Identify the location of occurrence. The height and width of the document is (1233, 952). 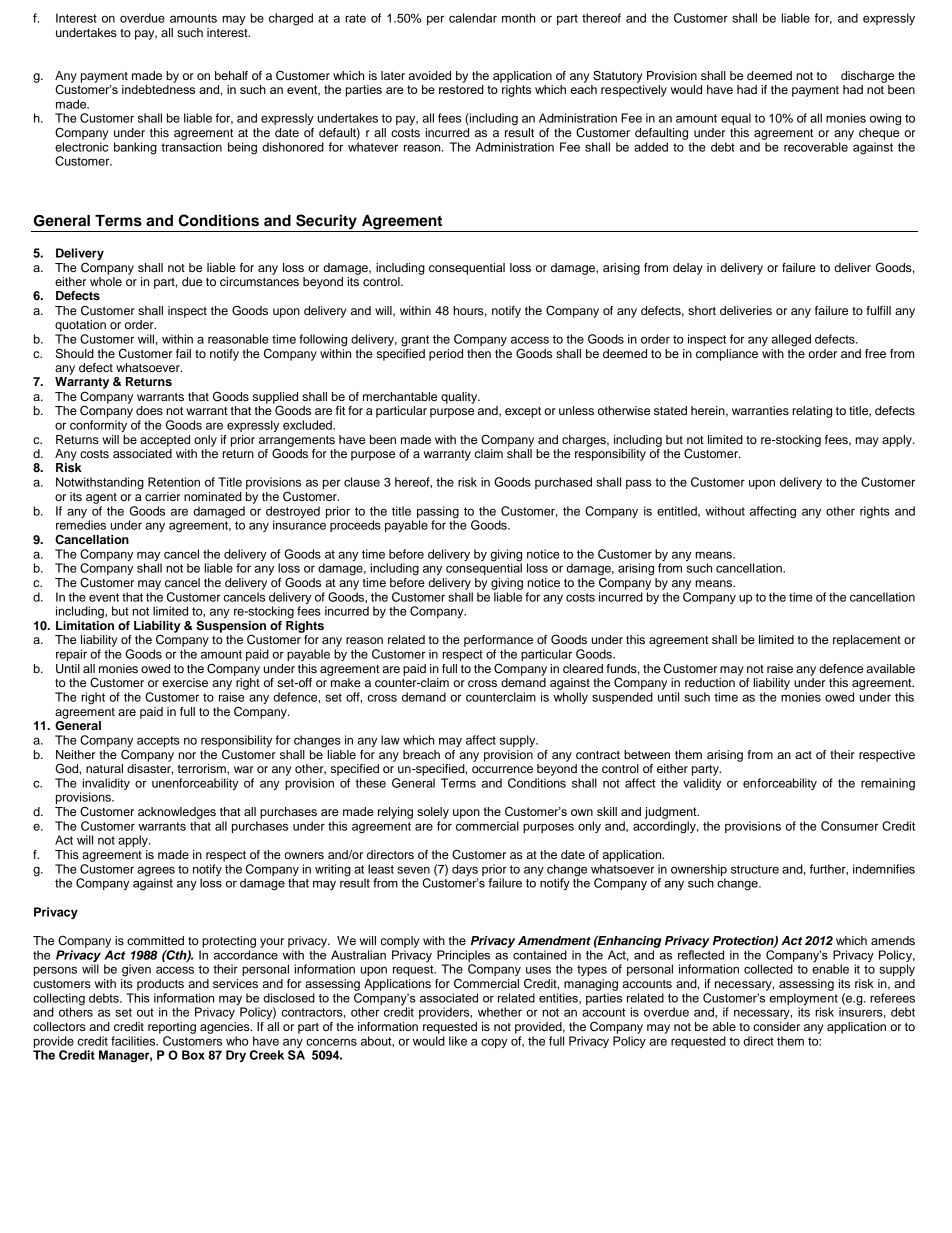
(502, 769).
